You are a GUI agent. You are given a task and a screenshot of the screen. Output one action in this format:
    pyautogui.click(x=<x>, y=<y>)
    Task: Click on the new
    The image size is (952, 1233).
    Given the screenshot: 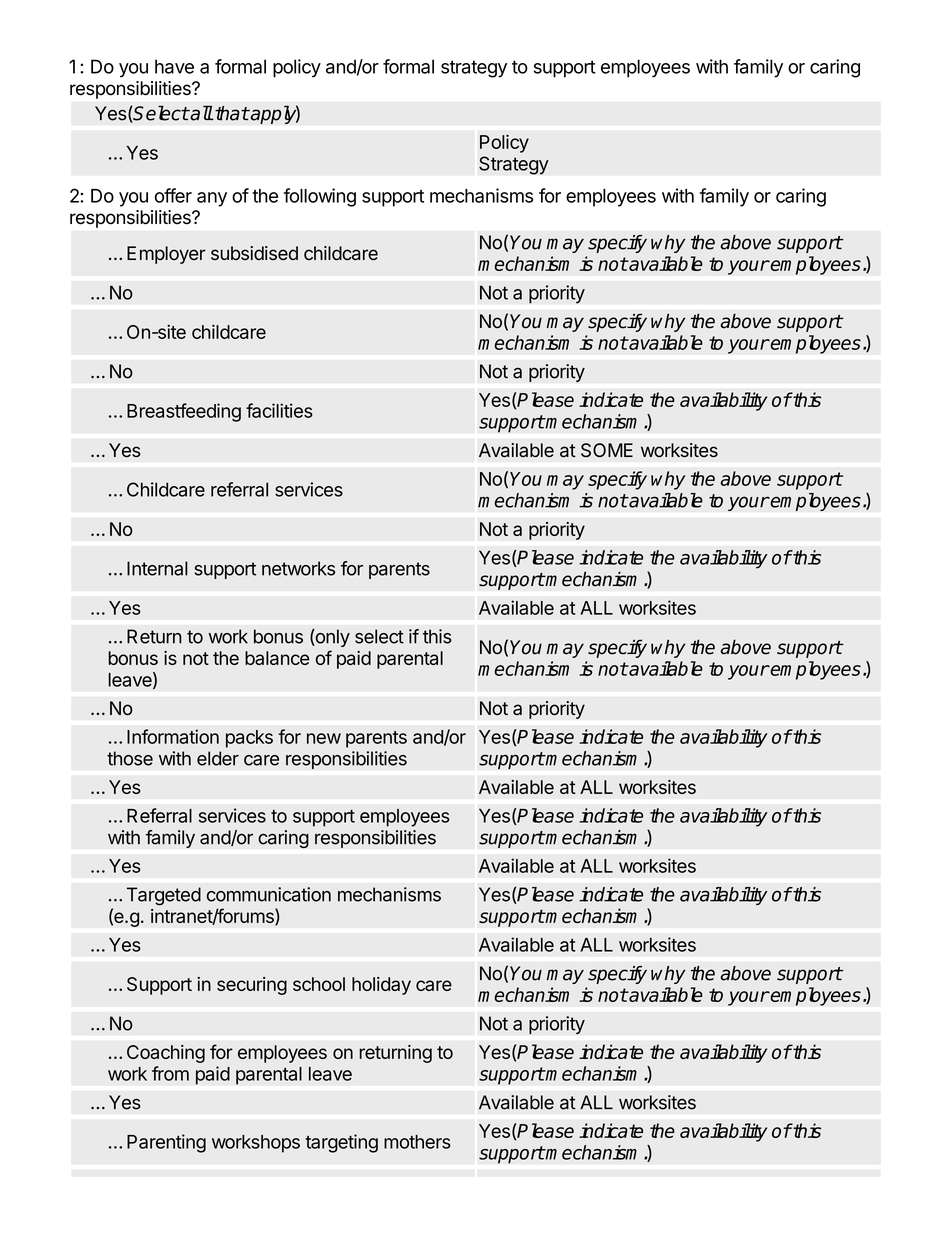 What is the action you would take?
    pyautogui.click(x=324, y=738)
